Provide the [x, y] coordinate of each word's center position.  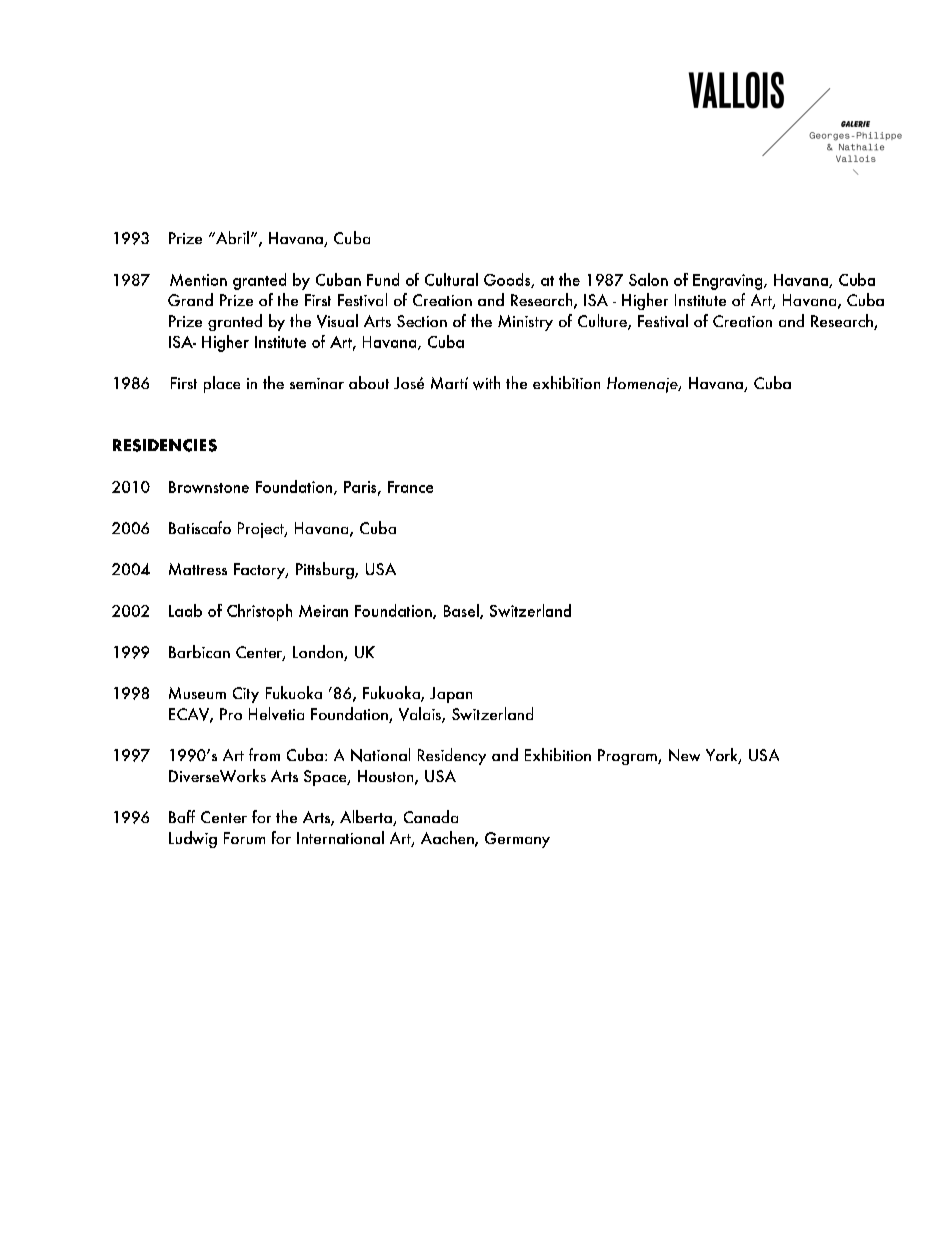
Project [262, 530]
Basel [462, 611]
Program [628, 757]
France [410, 487]
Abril [231, 237]
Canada [431, 816]
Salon [648, 279]
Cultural [451, 279]
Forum [244, 838]
